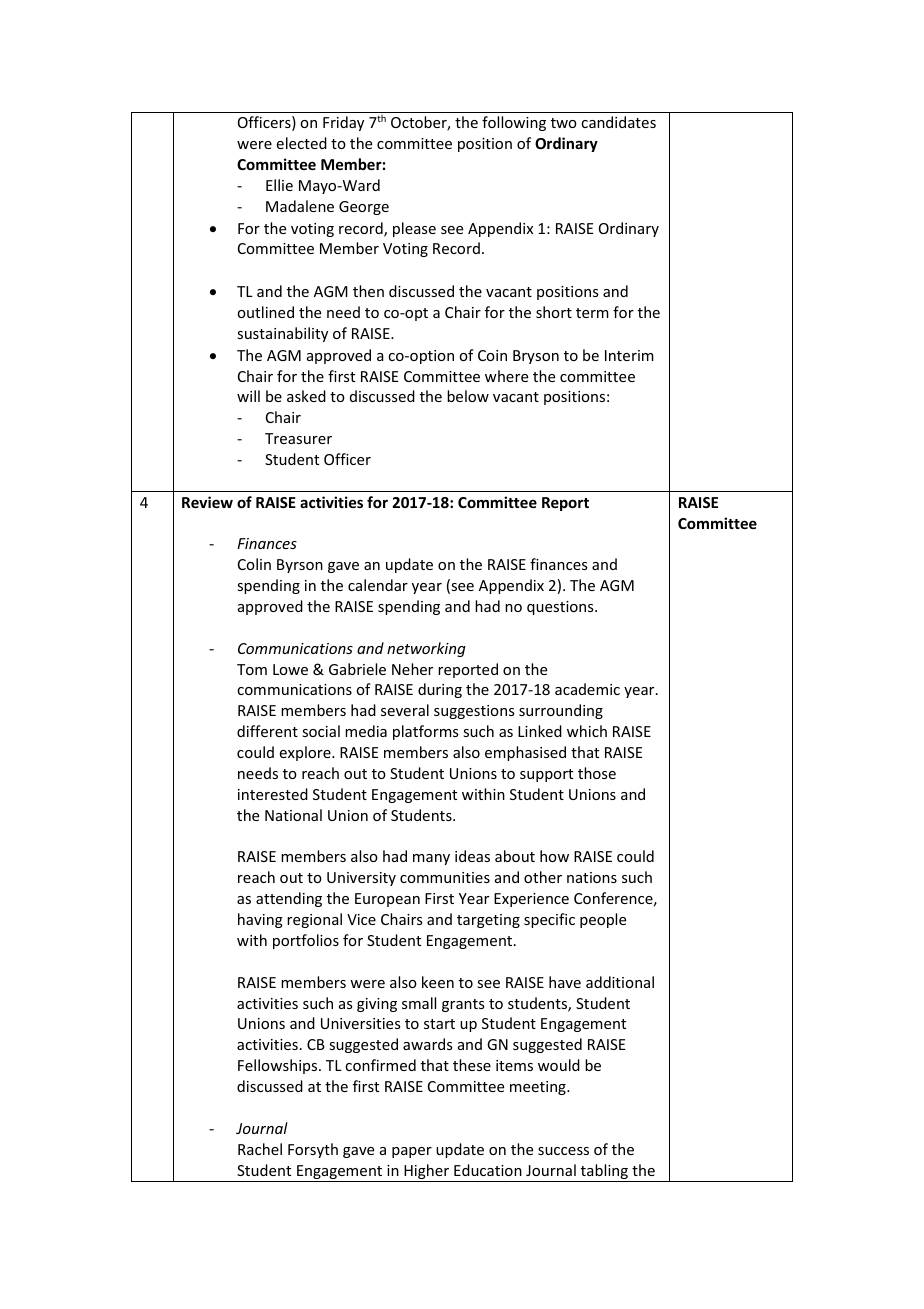 Image resolution: width=924 pixels, height=1309 pixels. Describe the element at coordinates (248, 396) in the screenshot. I see `will` at that location.
